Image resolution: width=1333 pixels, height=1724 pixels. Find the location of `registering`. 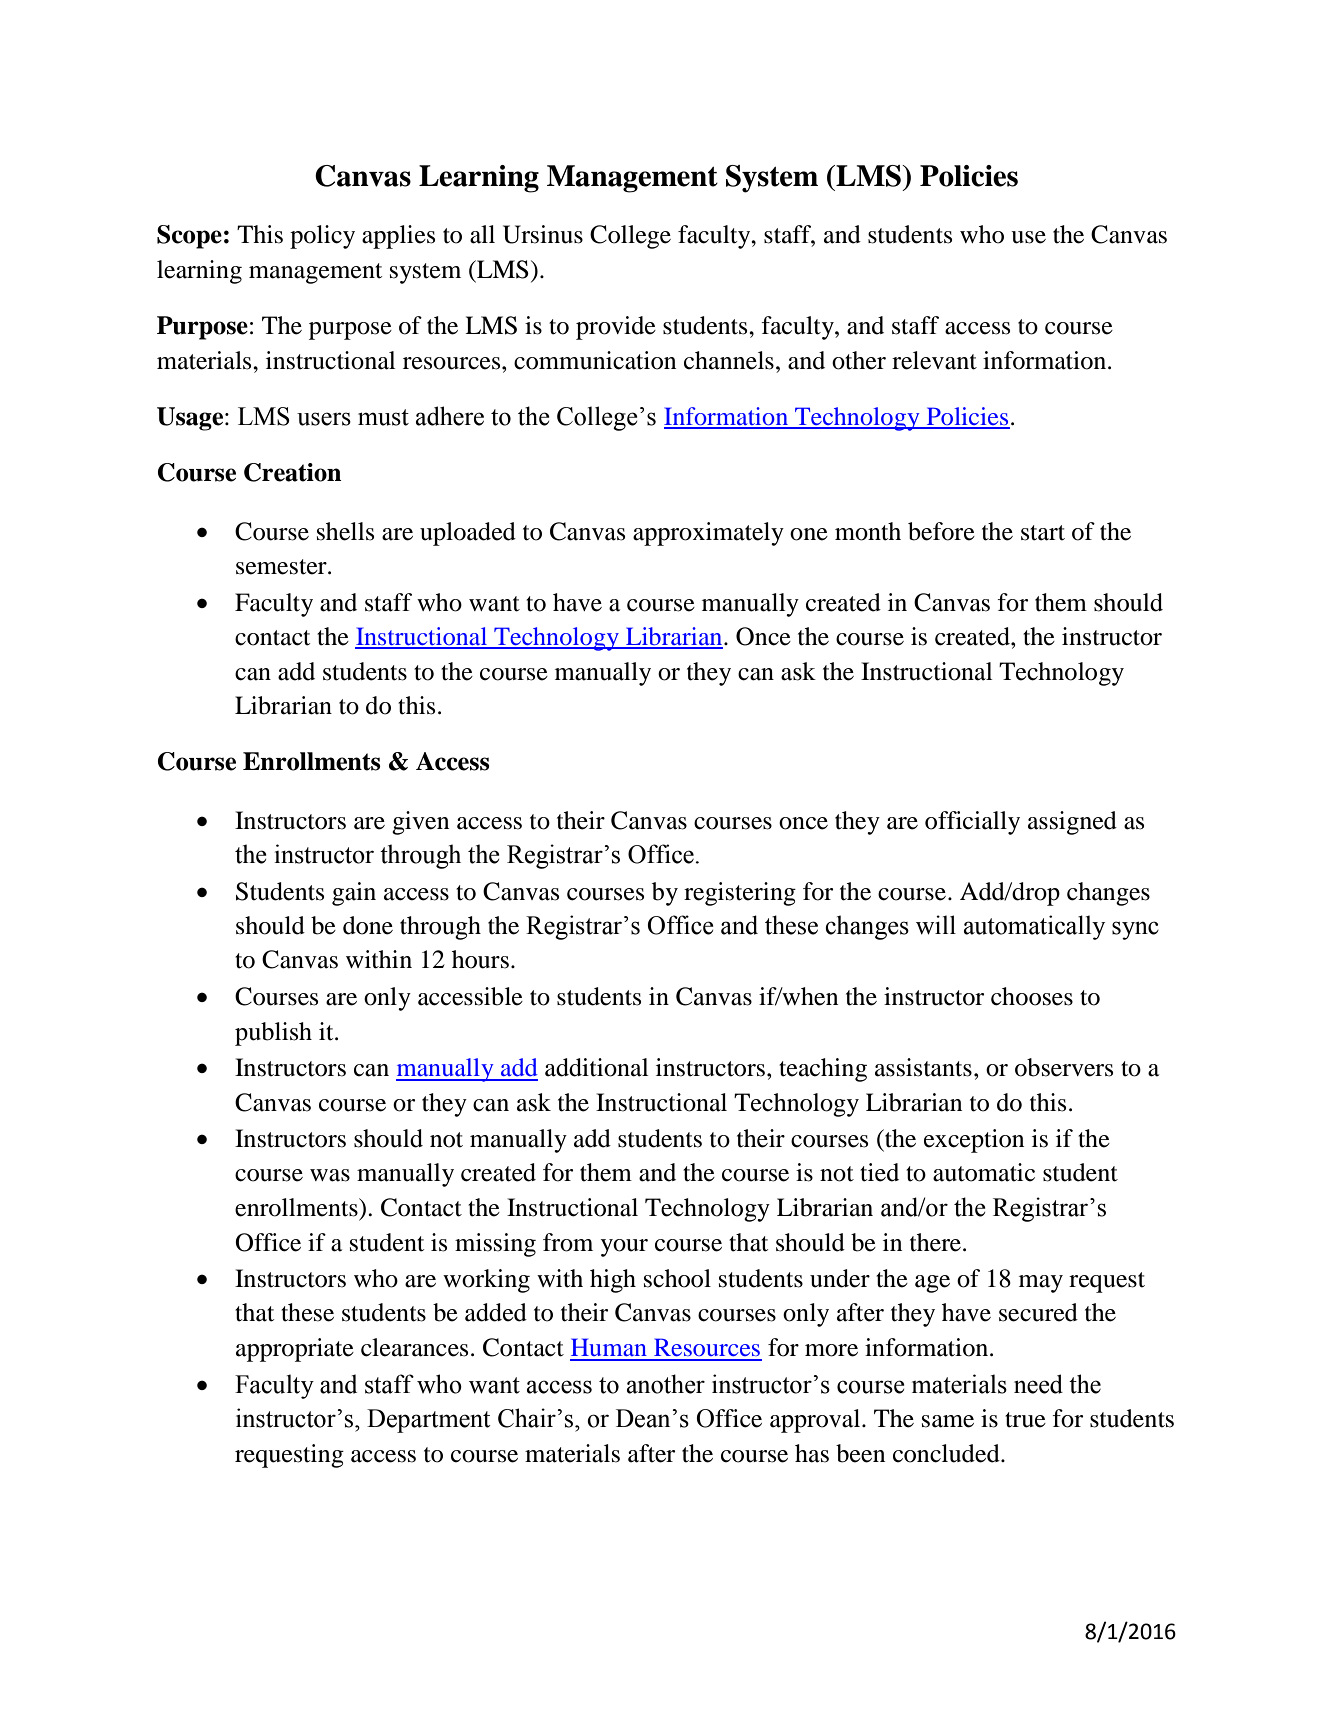

registering is located at coordinates (740, 894).
